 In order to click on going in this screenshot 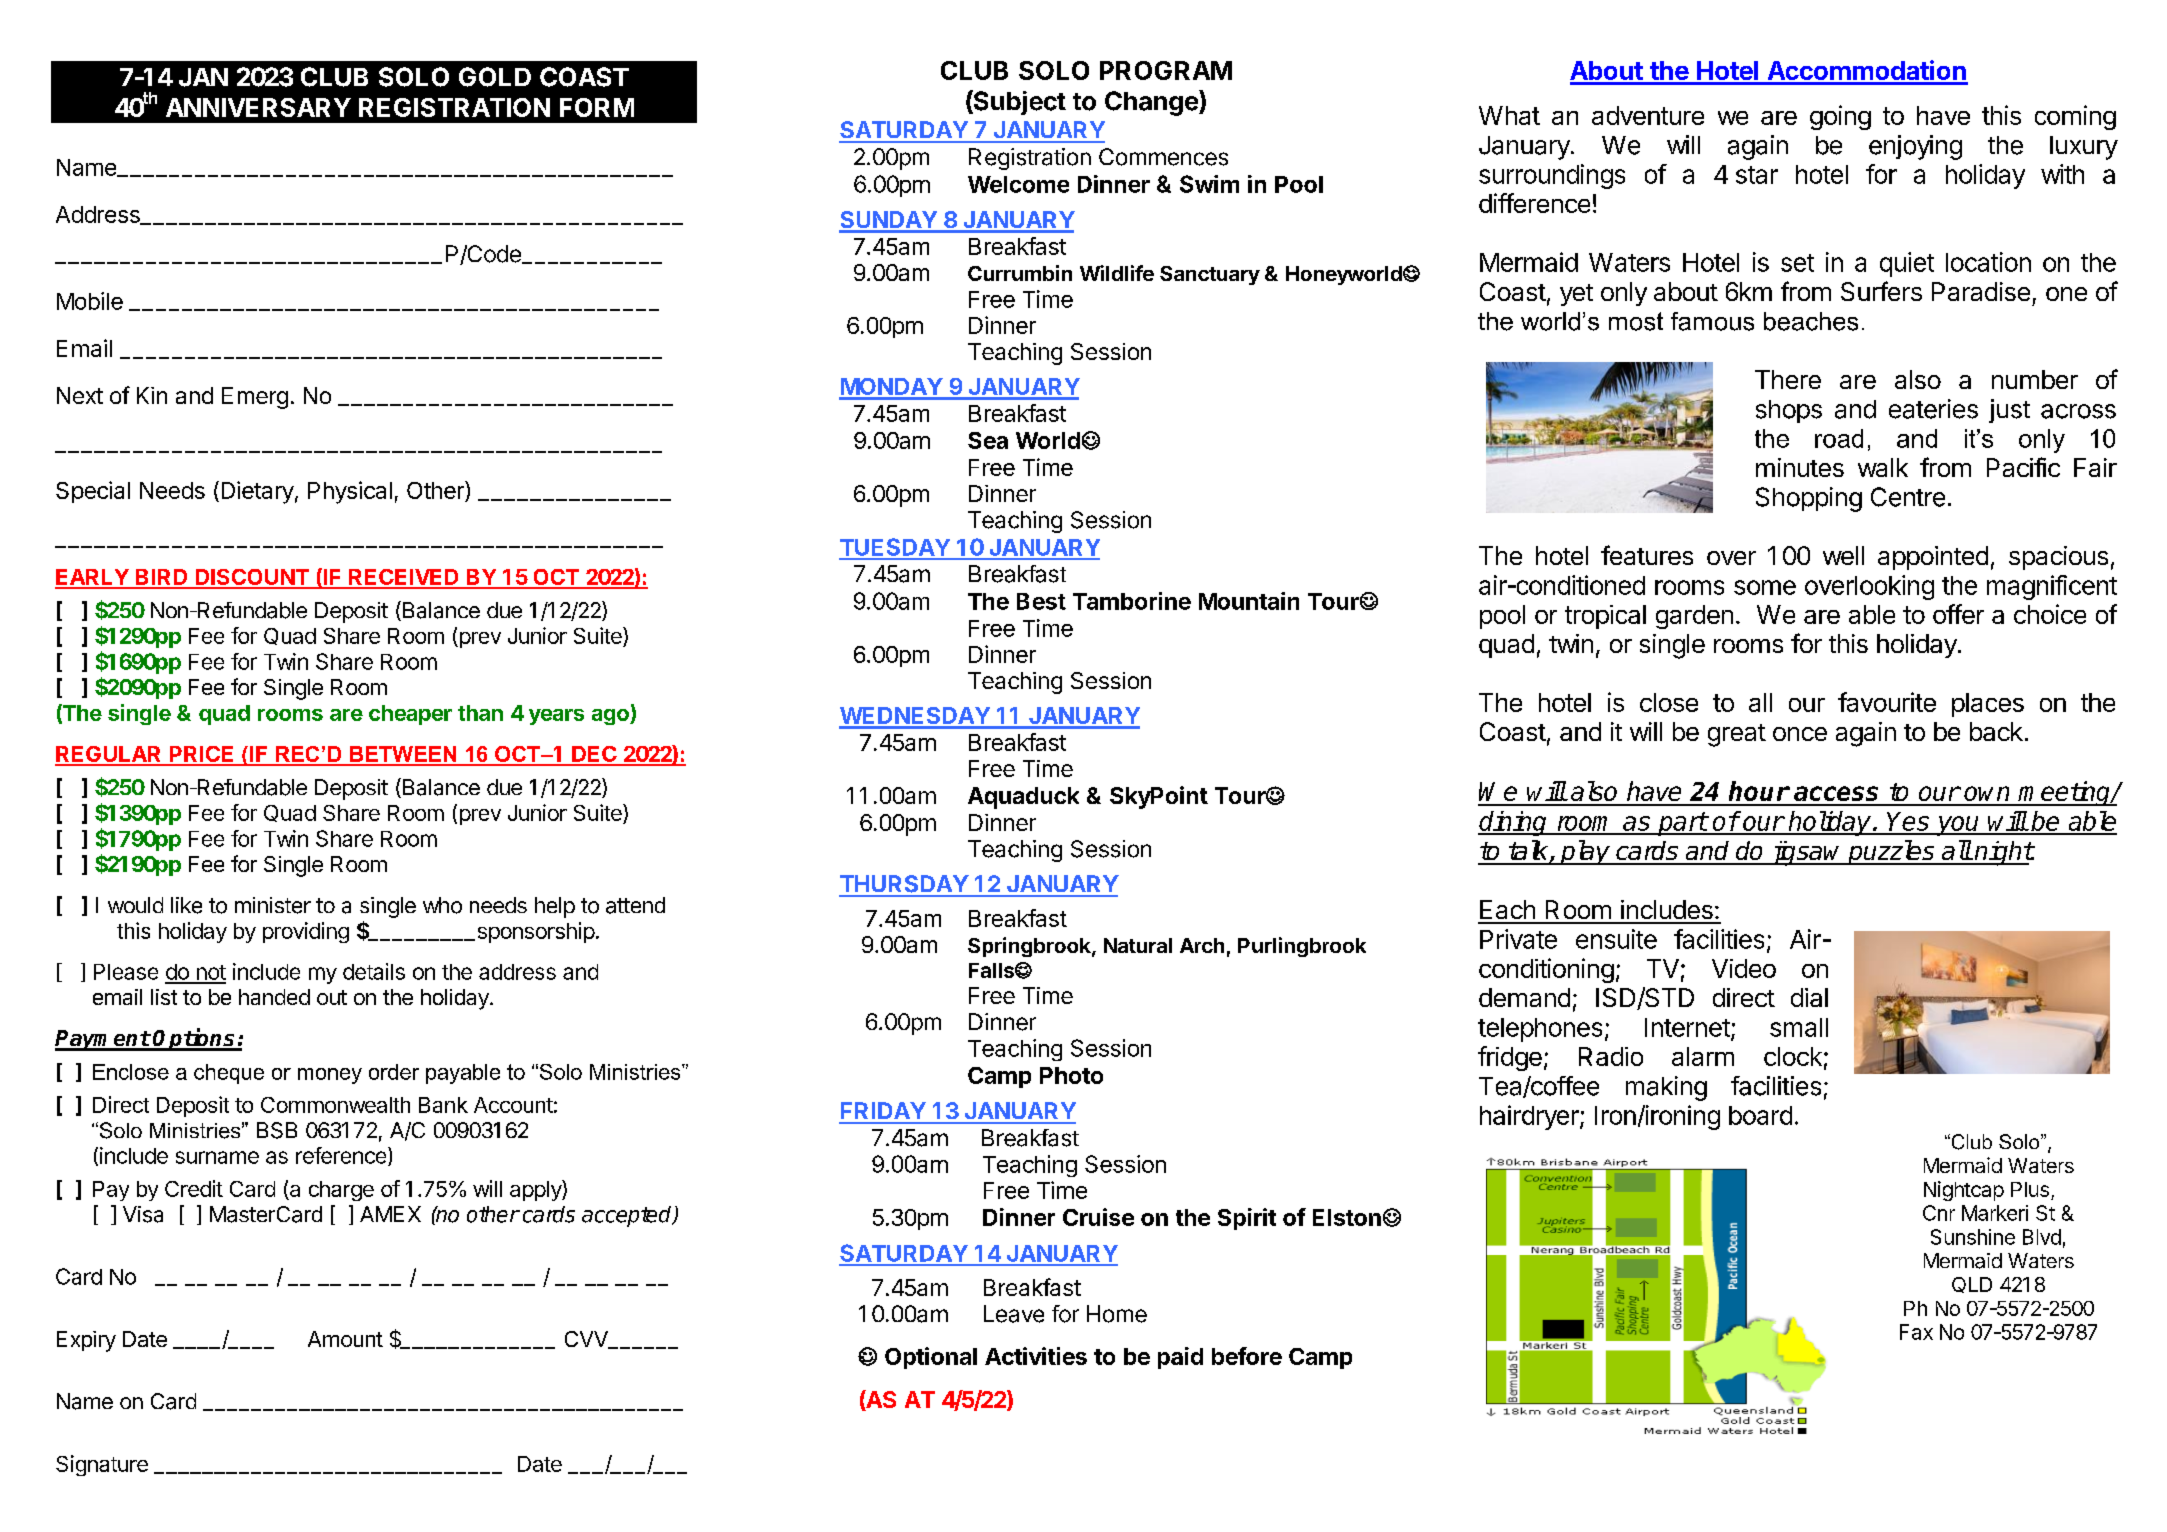, I will do `click(1840, 117)`.
